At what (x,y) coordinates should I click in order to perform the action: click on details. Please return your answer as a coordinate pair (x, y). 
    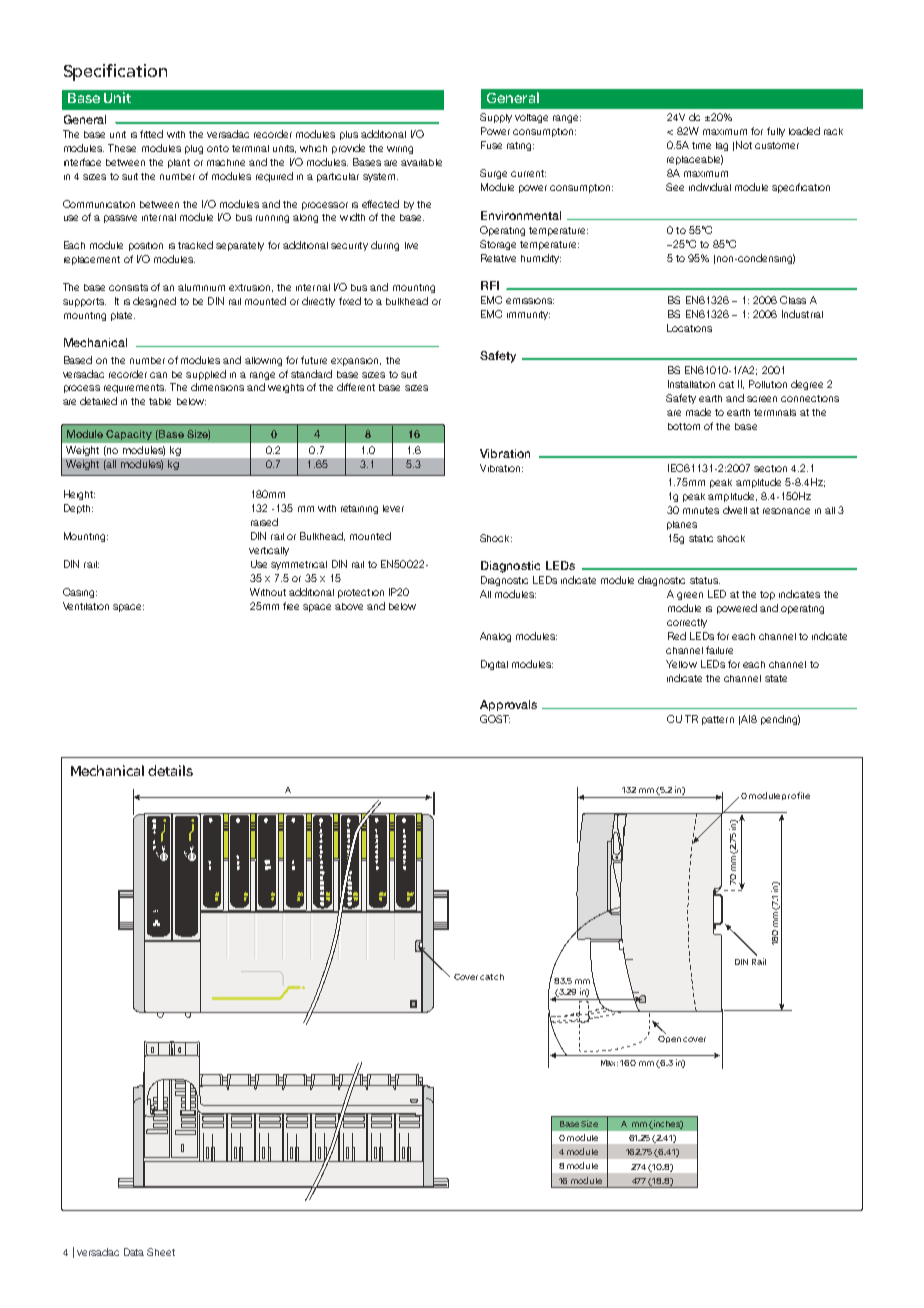
    Looking at the image, I should click on (170, 770).
